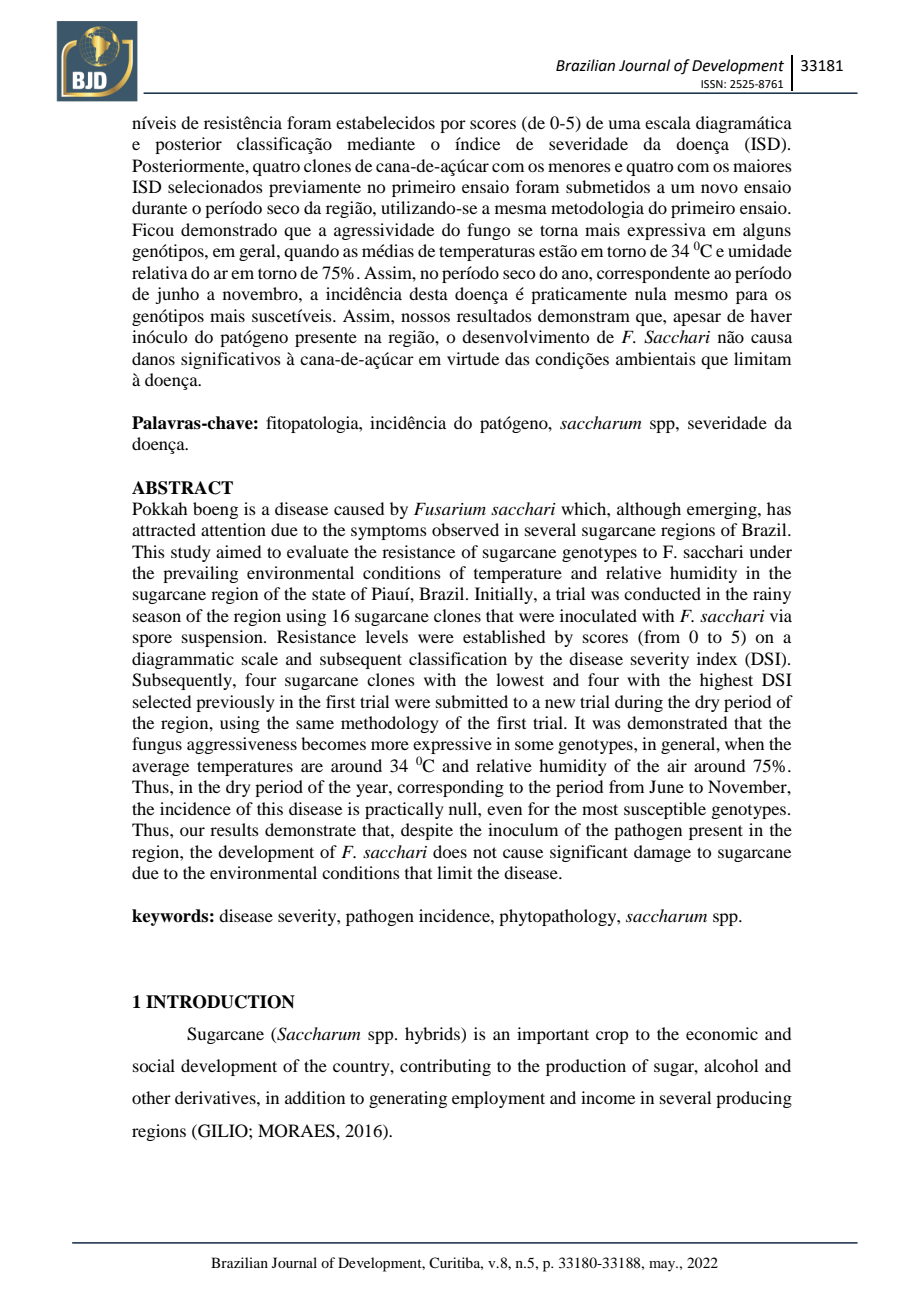 This screenshot has width=924, height=1308. What do you see at coordinates (726, 681) in the screenshot?
I see `highest` at bounding box center [726, 681].
